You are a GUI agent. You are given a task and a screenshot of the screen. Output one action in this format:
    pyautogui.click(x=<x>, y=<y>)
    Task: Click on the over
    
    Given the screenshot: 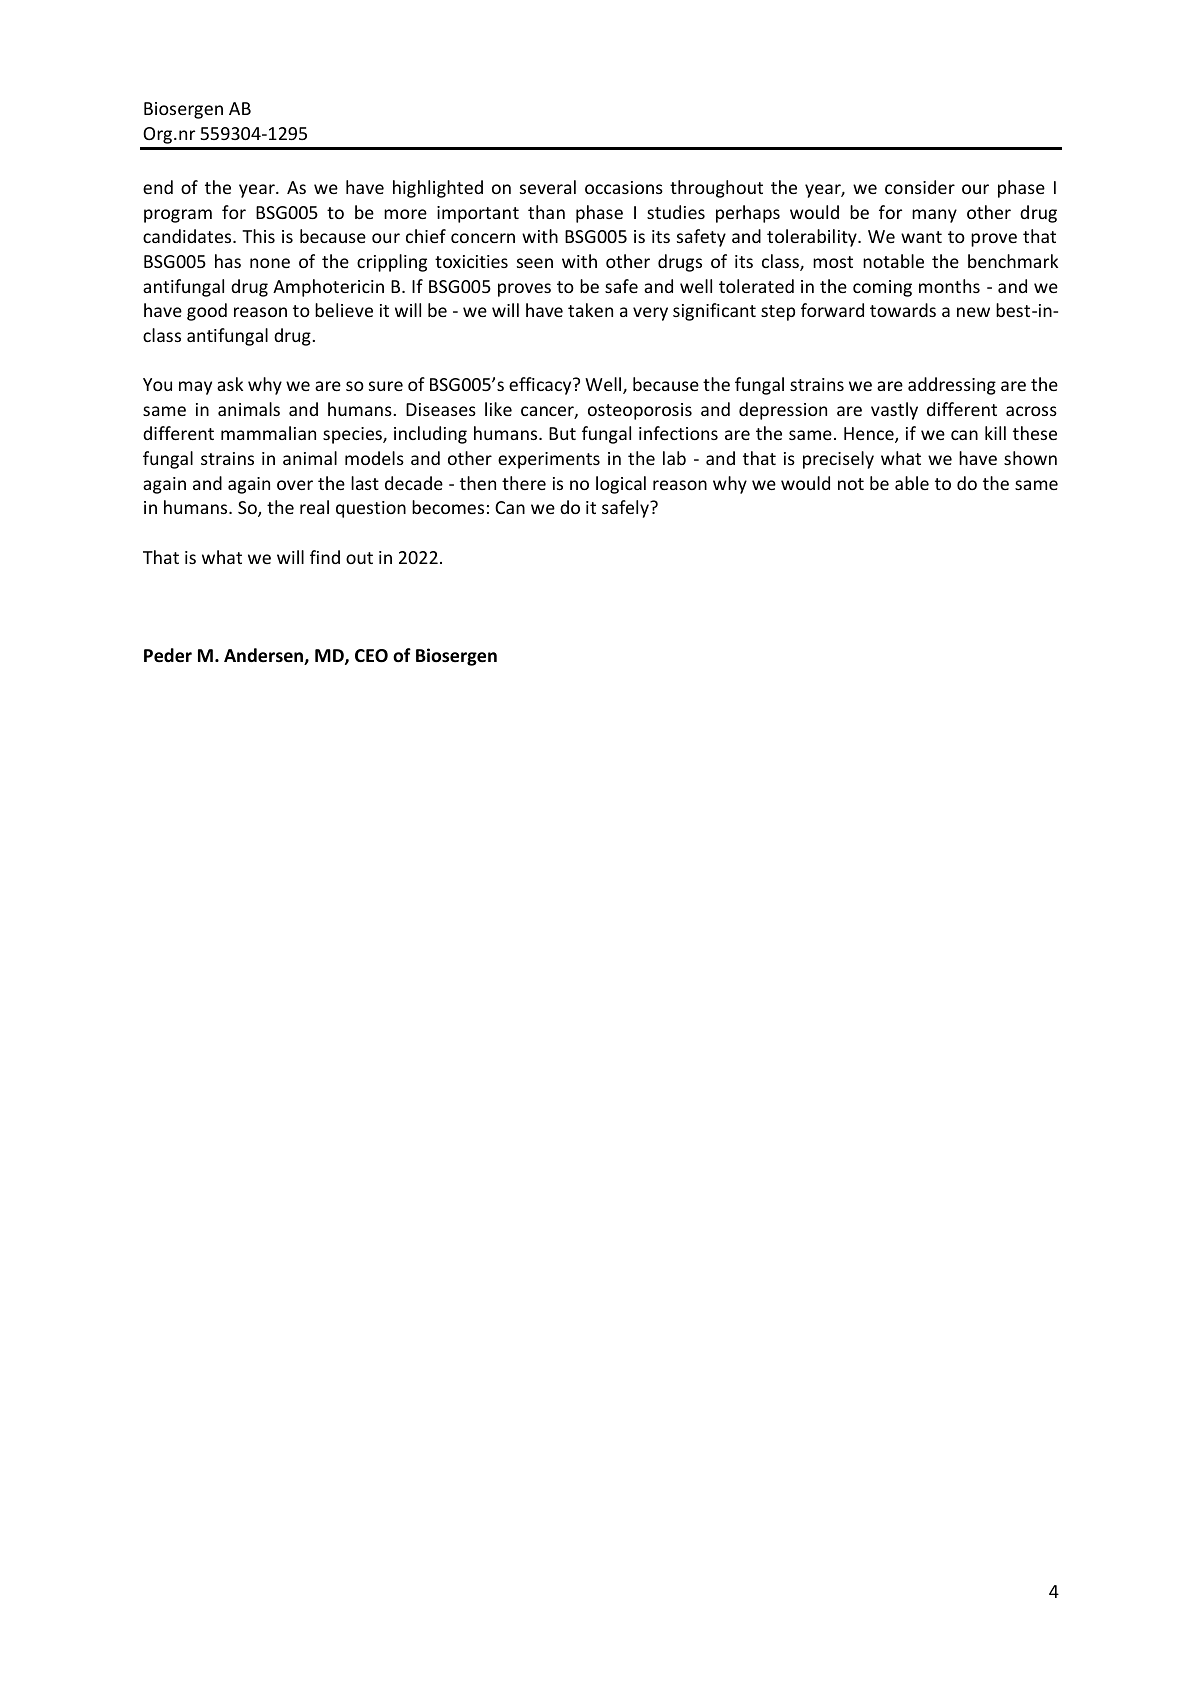 What is the action you would take?
    pyautogui.click(x=295, y=485)
